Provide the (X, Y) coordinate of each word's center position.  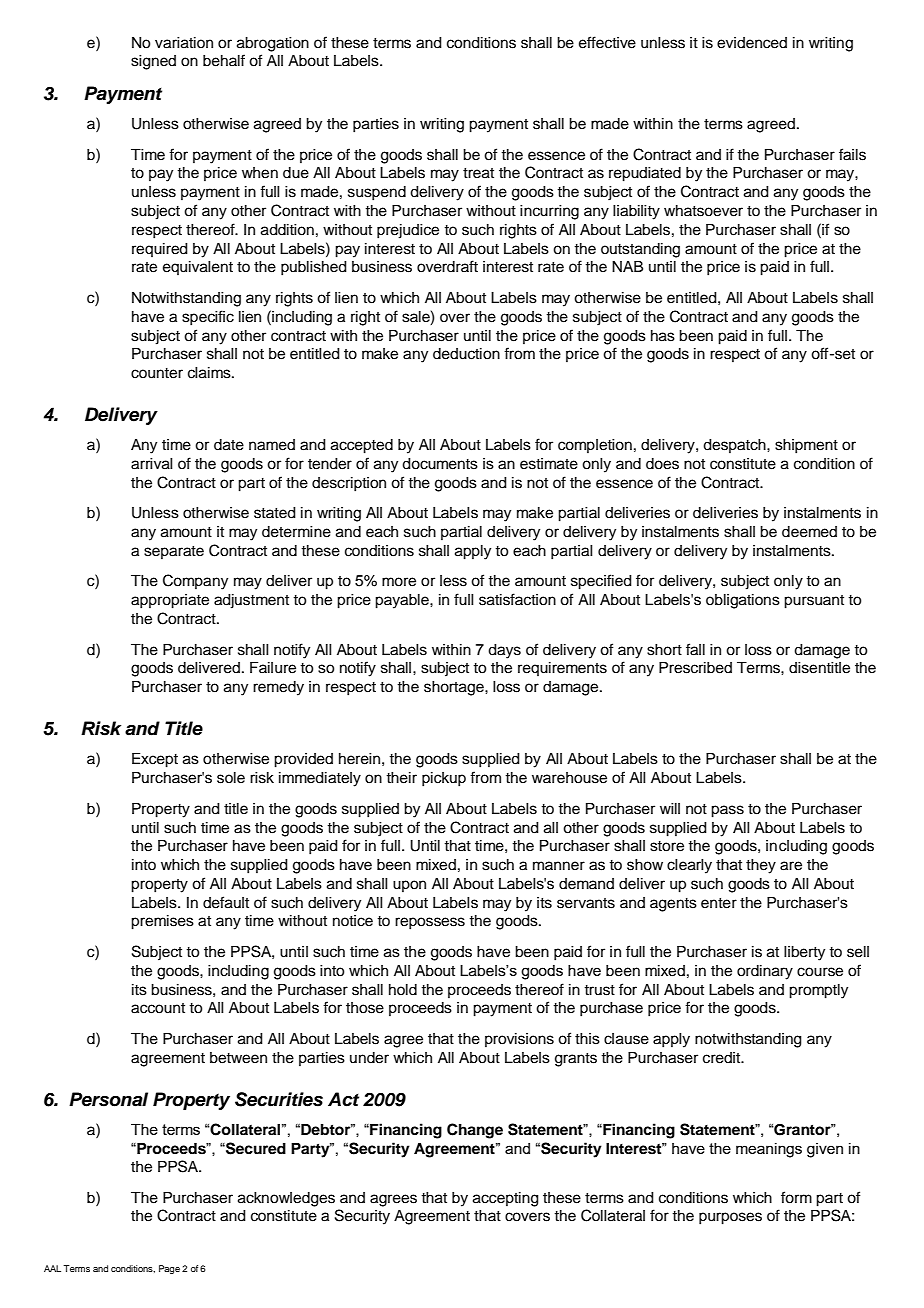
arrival (152, 464)
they (761, 866)
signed (153, 62)
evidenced (752, 43)
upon (409, 886)
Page (169, 1269)
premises (162, 922)
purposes (730, 1218)
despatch (735, 446)
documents (440, 464)
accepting (506, 1199)
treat (478, 173)
